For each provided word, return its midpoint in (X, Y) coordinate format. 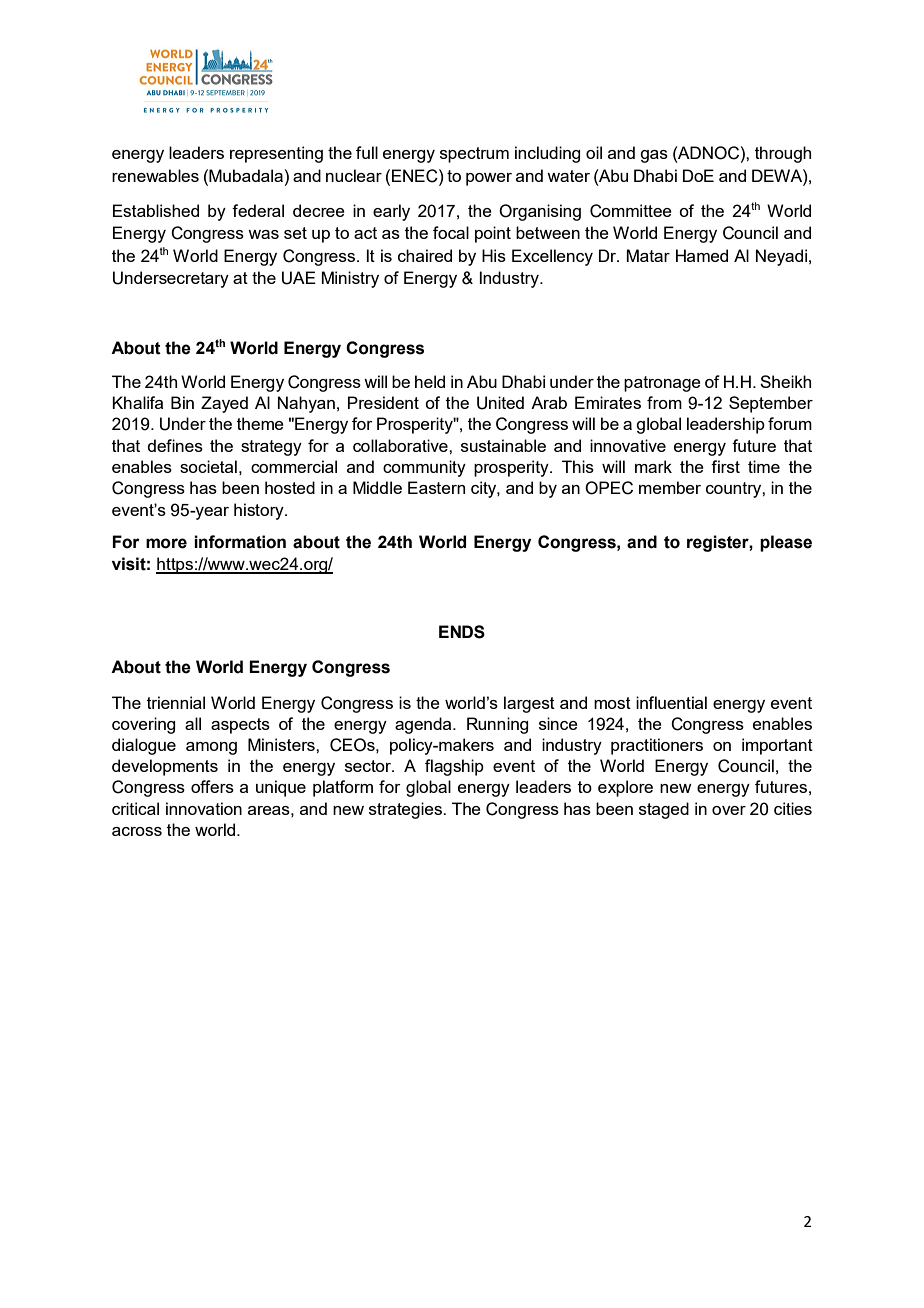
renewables (155, 175)
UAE (299, 278)
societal (208, 466)
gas (654, 156)
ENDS (462, 632)
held (430, 381)
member (670, 487)
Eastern (436, 487)
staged (664, 810)
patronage (662, 384)
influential (671, 702)
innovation (204, 808)
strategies (406, 810)
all (193, 723)
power (489, 179)
